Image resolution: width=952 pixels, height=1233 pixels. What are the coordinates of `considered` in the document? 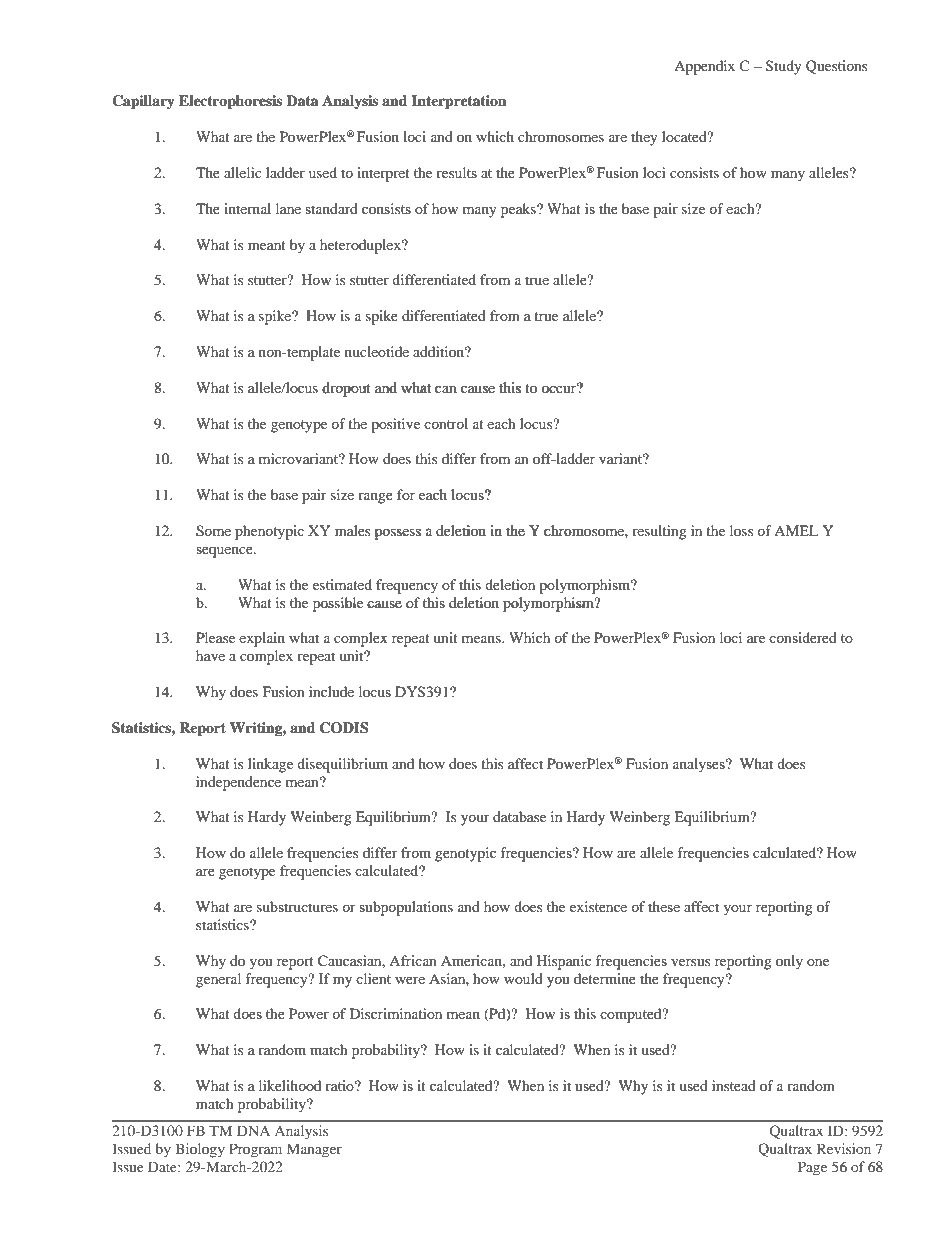 It's located at (803, 637).
